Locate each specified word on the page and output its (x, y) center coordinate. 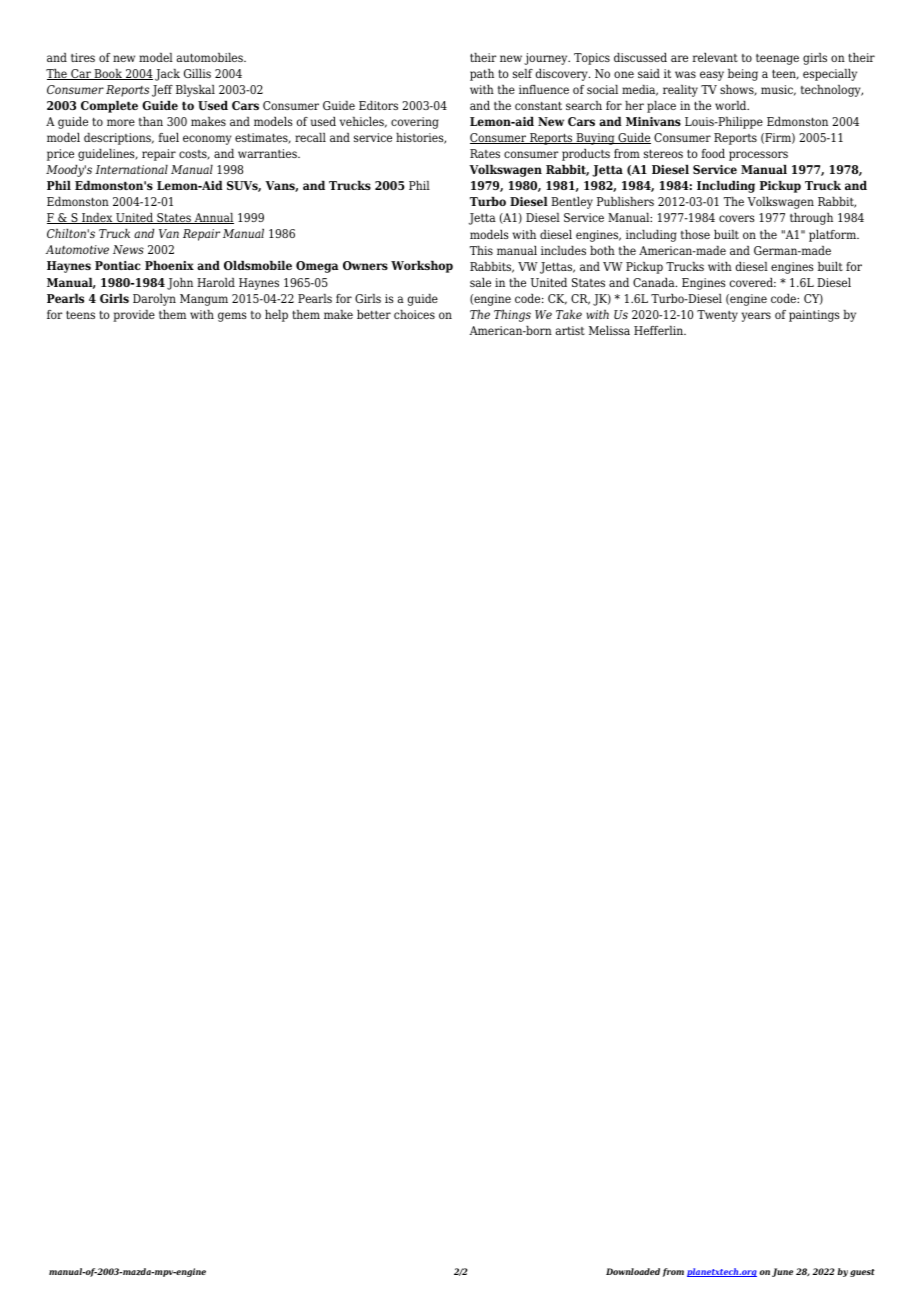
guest (862, 1273)
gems (232, 317)
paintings (814, 316)
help (276, 316)
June (782, 1272)
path (482, 75)
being (743, 75)
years (756, 317)
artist (570, 330)
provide (134, 316)
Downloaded (633, 1271)
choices (414, 314)
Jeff (162, 91)
